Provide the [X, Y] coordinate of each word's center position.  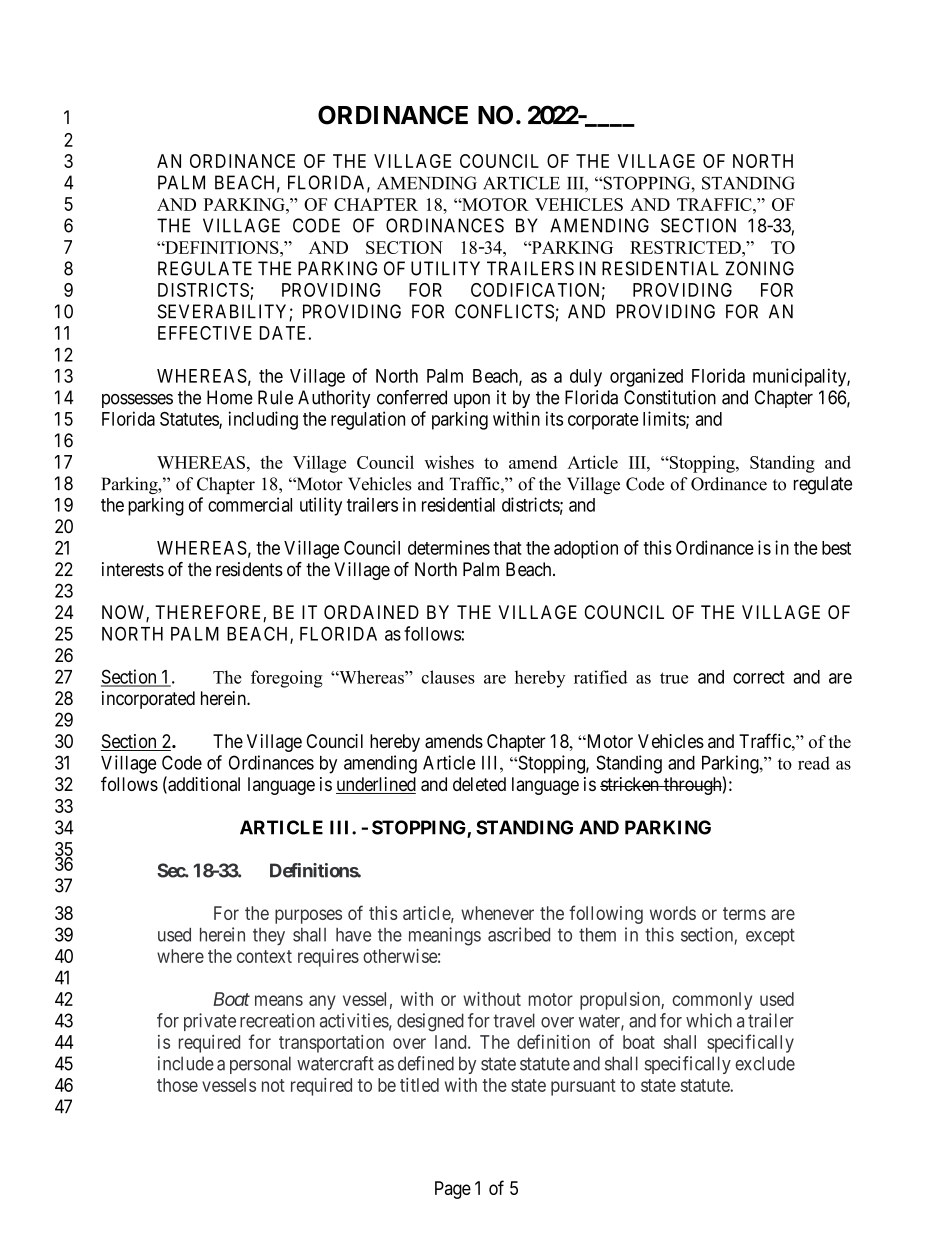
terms [744, 913]
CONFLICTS [504, 311]
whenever [497, 913]
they [269, 937]
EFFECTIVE [205, 333]
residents [249, 569]
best [836, 548]
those [177, 1085]
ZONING [759, 268]
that [507, 548]
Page [453, 1190]
